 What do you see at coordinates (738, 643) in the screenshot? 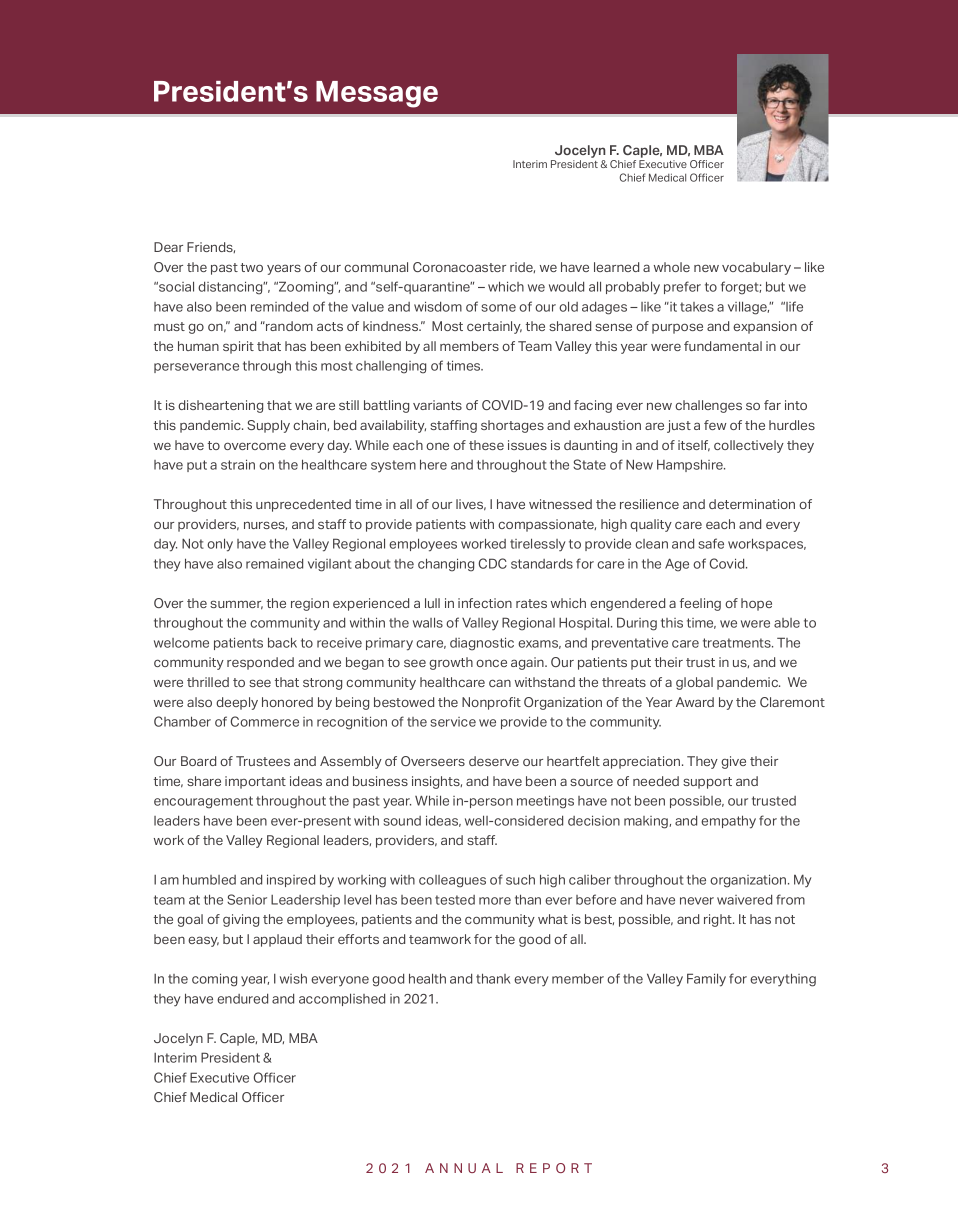
I see `treatments` at bounding box center [738, 643].
